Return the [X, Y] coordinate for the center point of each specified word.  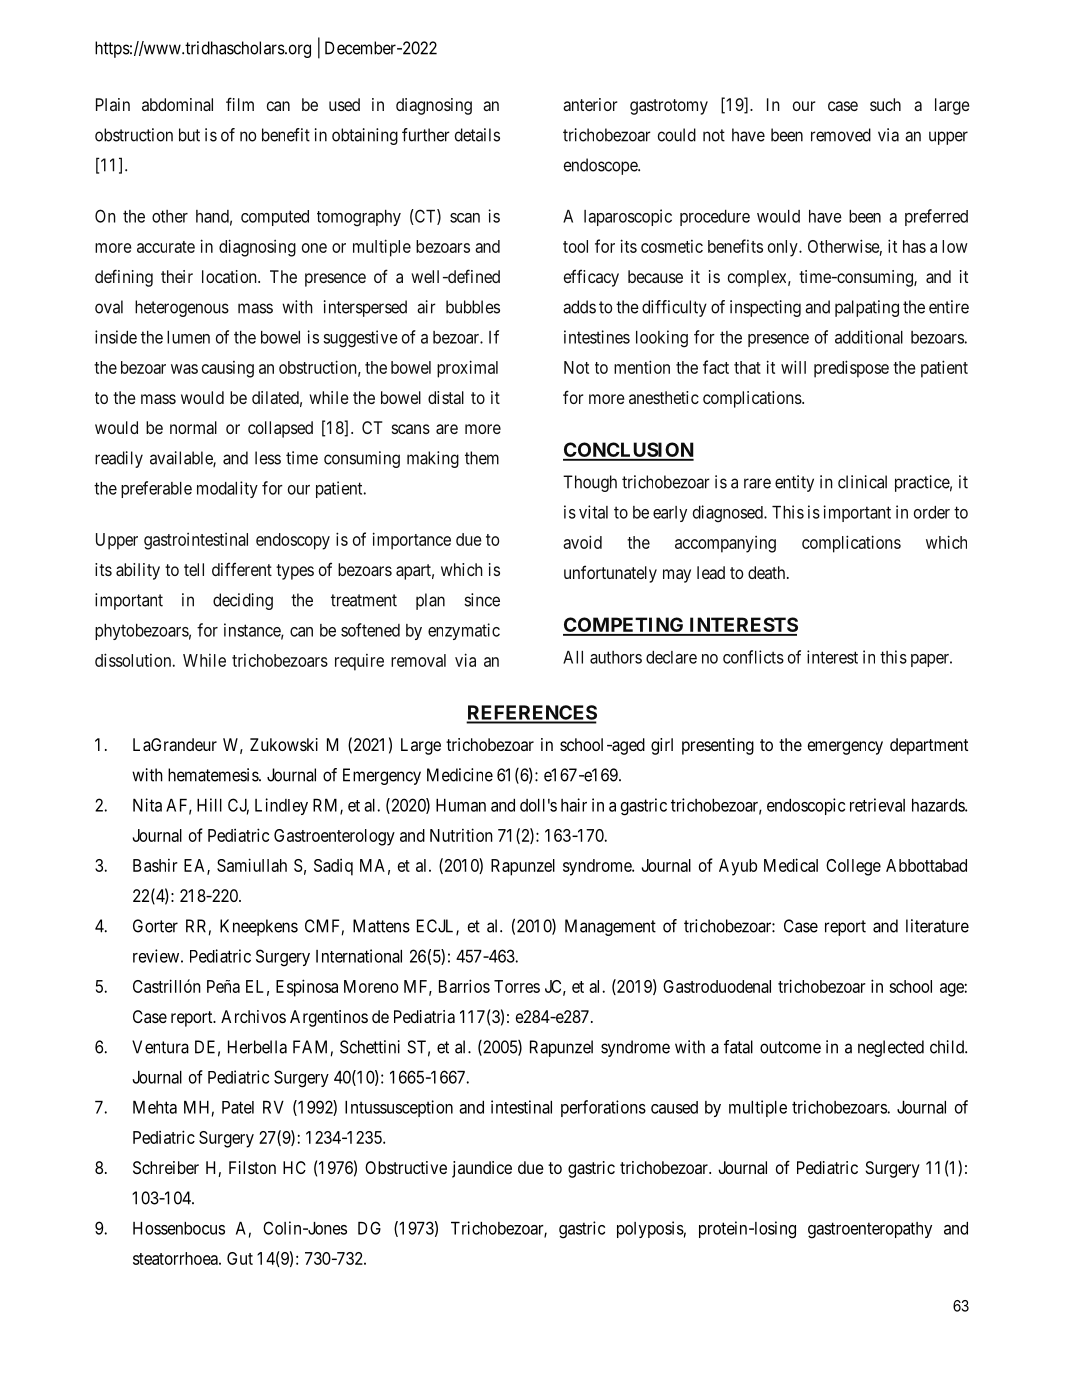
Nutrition [461, 835]
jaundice [482, 1169]
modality [227, 489]
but [189, 135]
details [477, 135]
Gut [240, 1258]
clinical [862, 482]
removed [841, 135]
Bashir [155, 865]
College [853, 867]
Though [590, 483]
